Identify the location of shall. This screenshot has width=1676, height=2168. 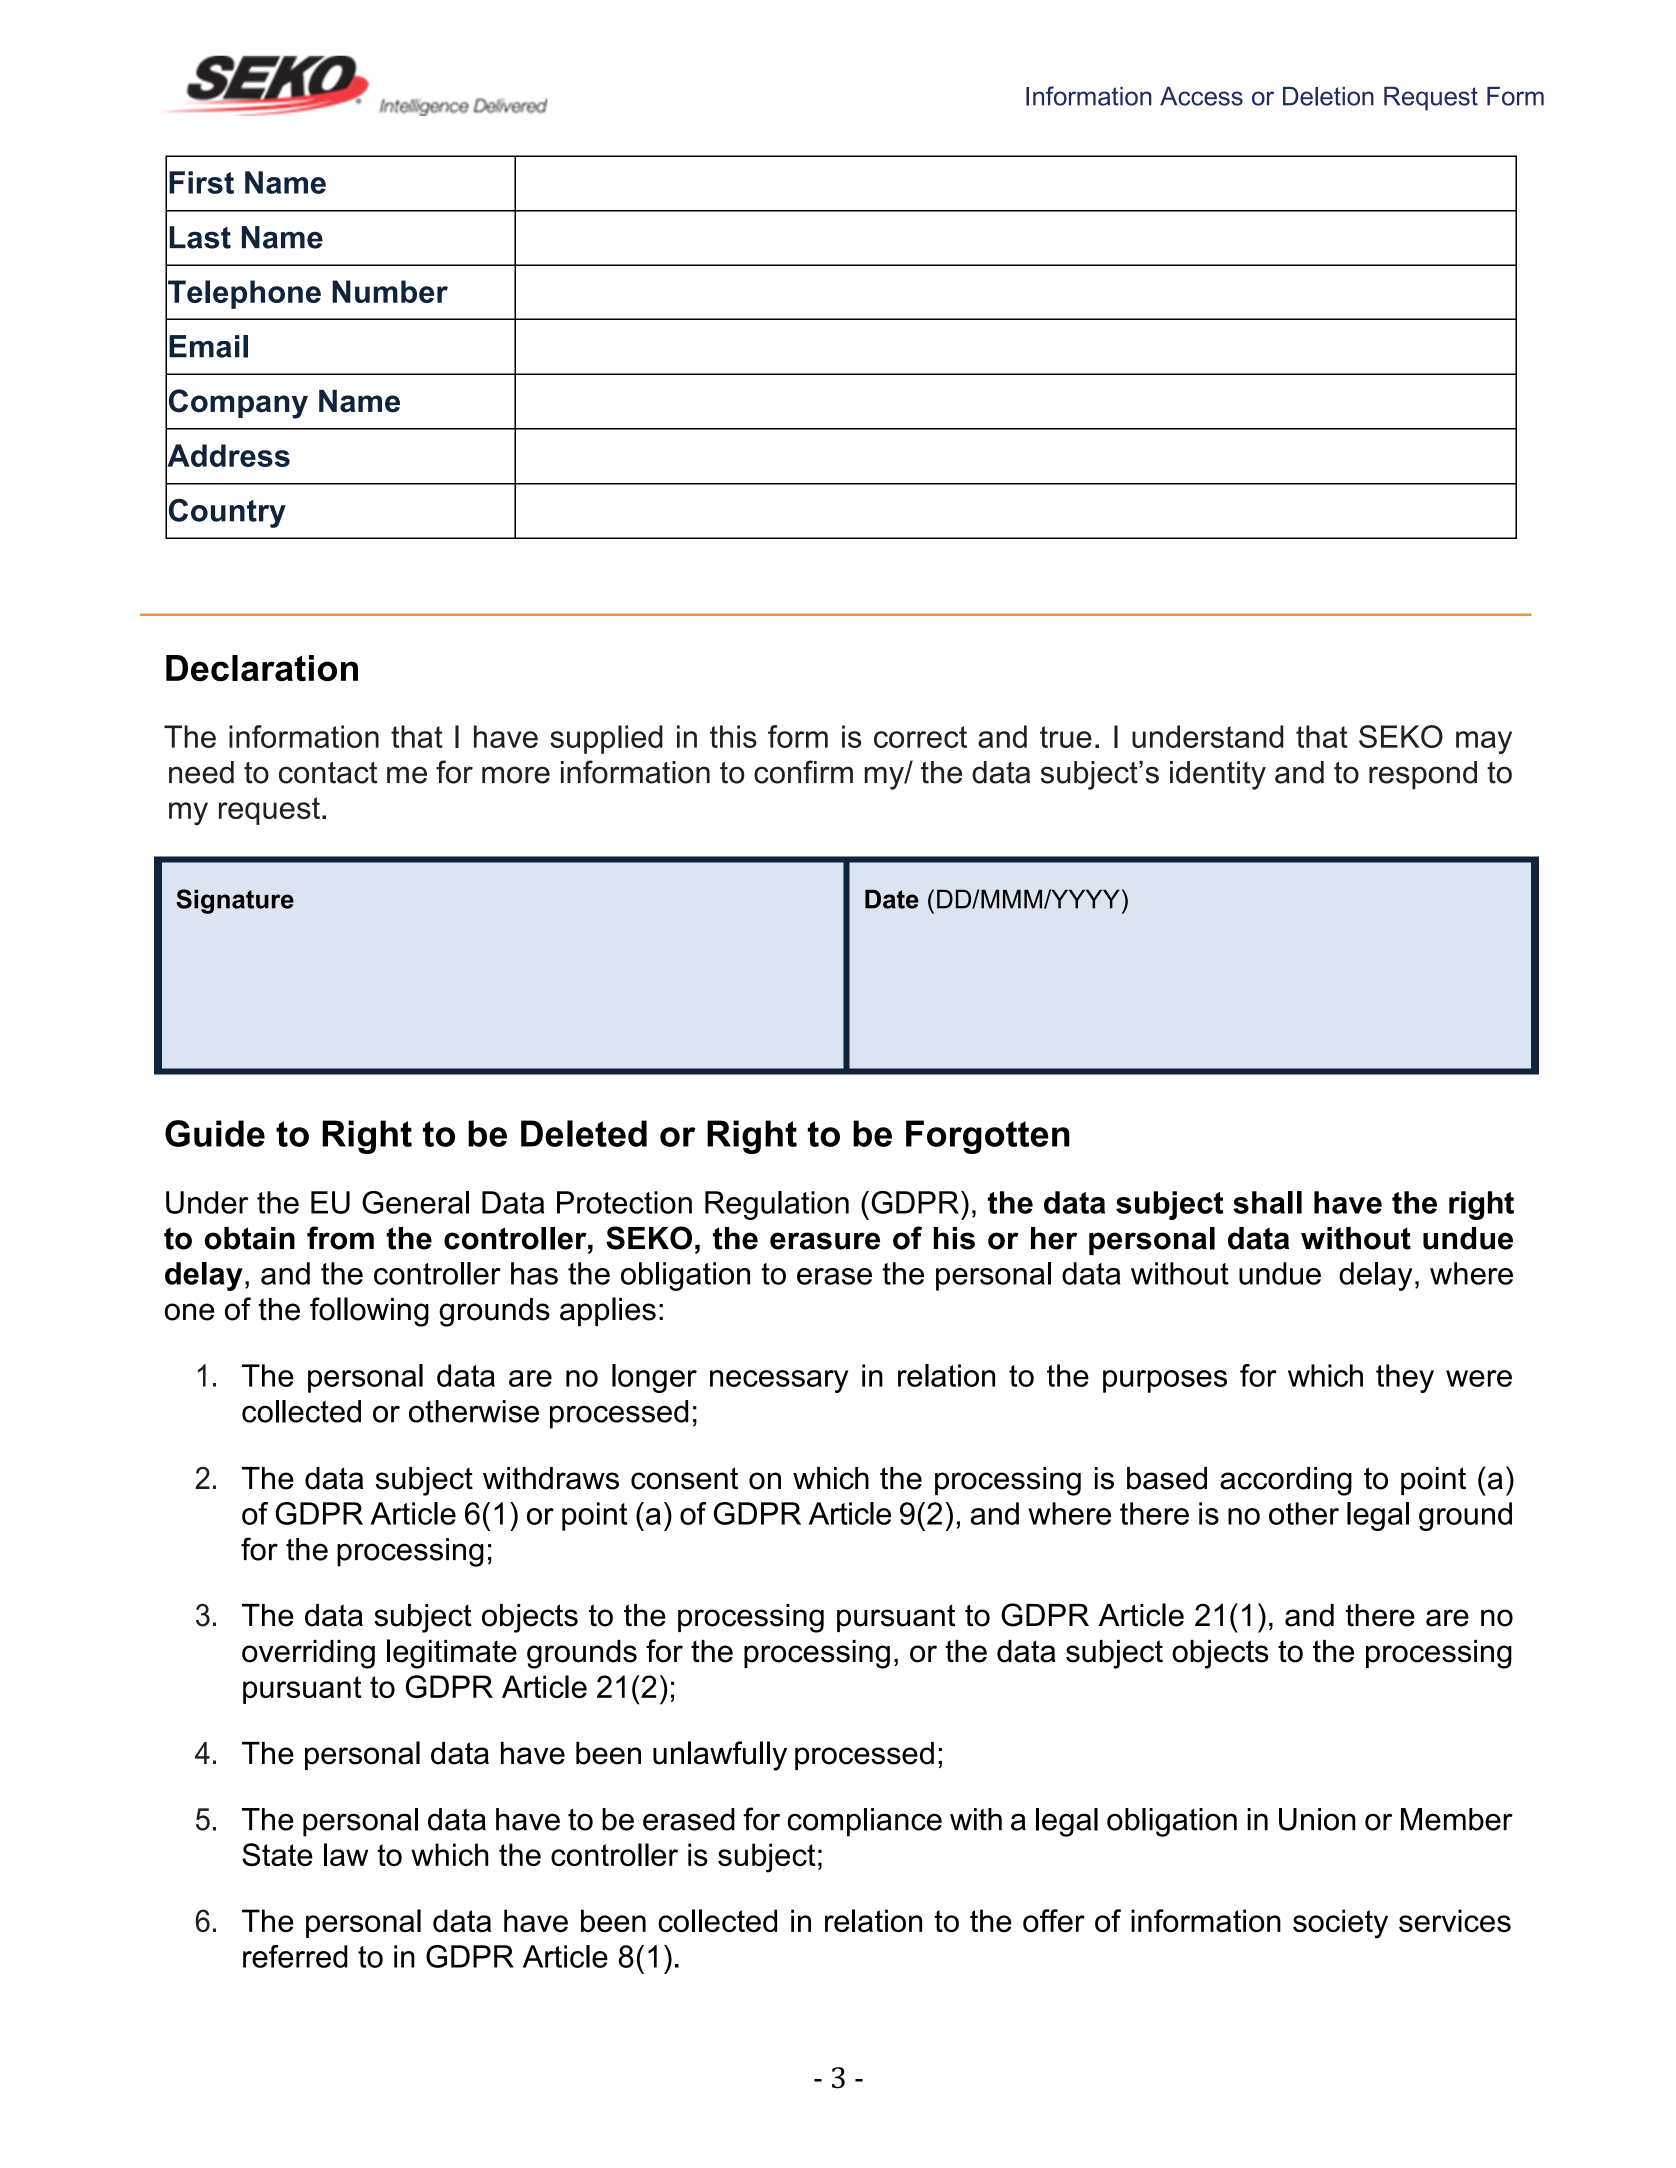
(1267, 1202).
